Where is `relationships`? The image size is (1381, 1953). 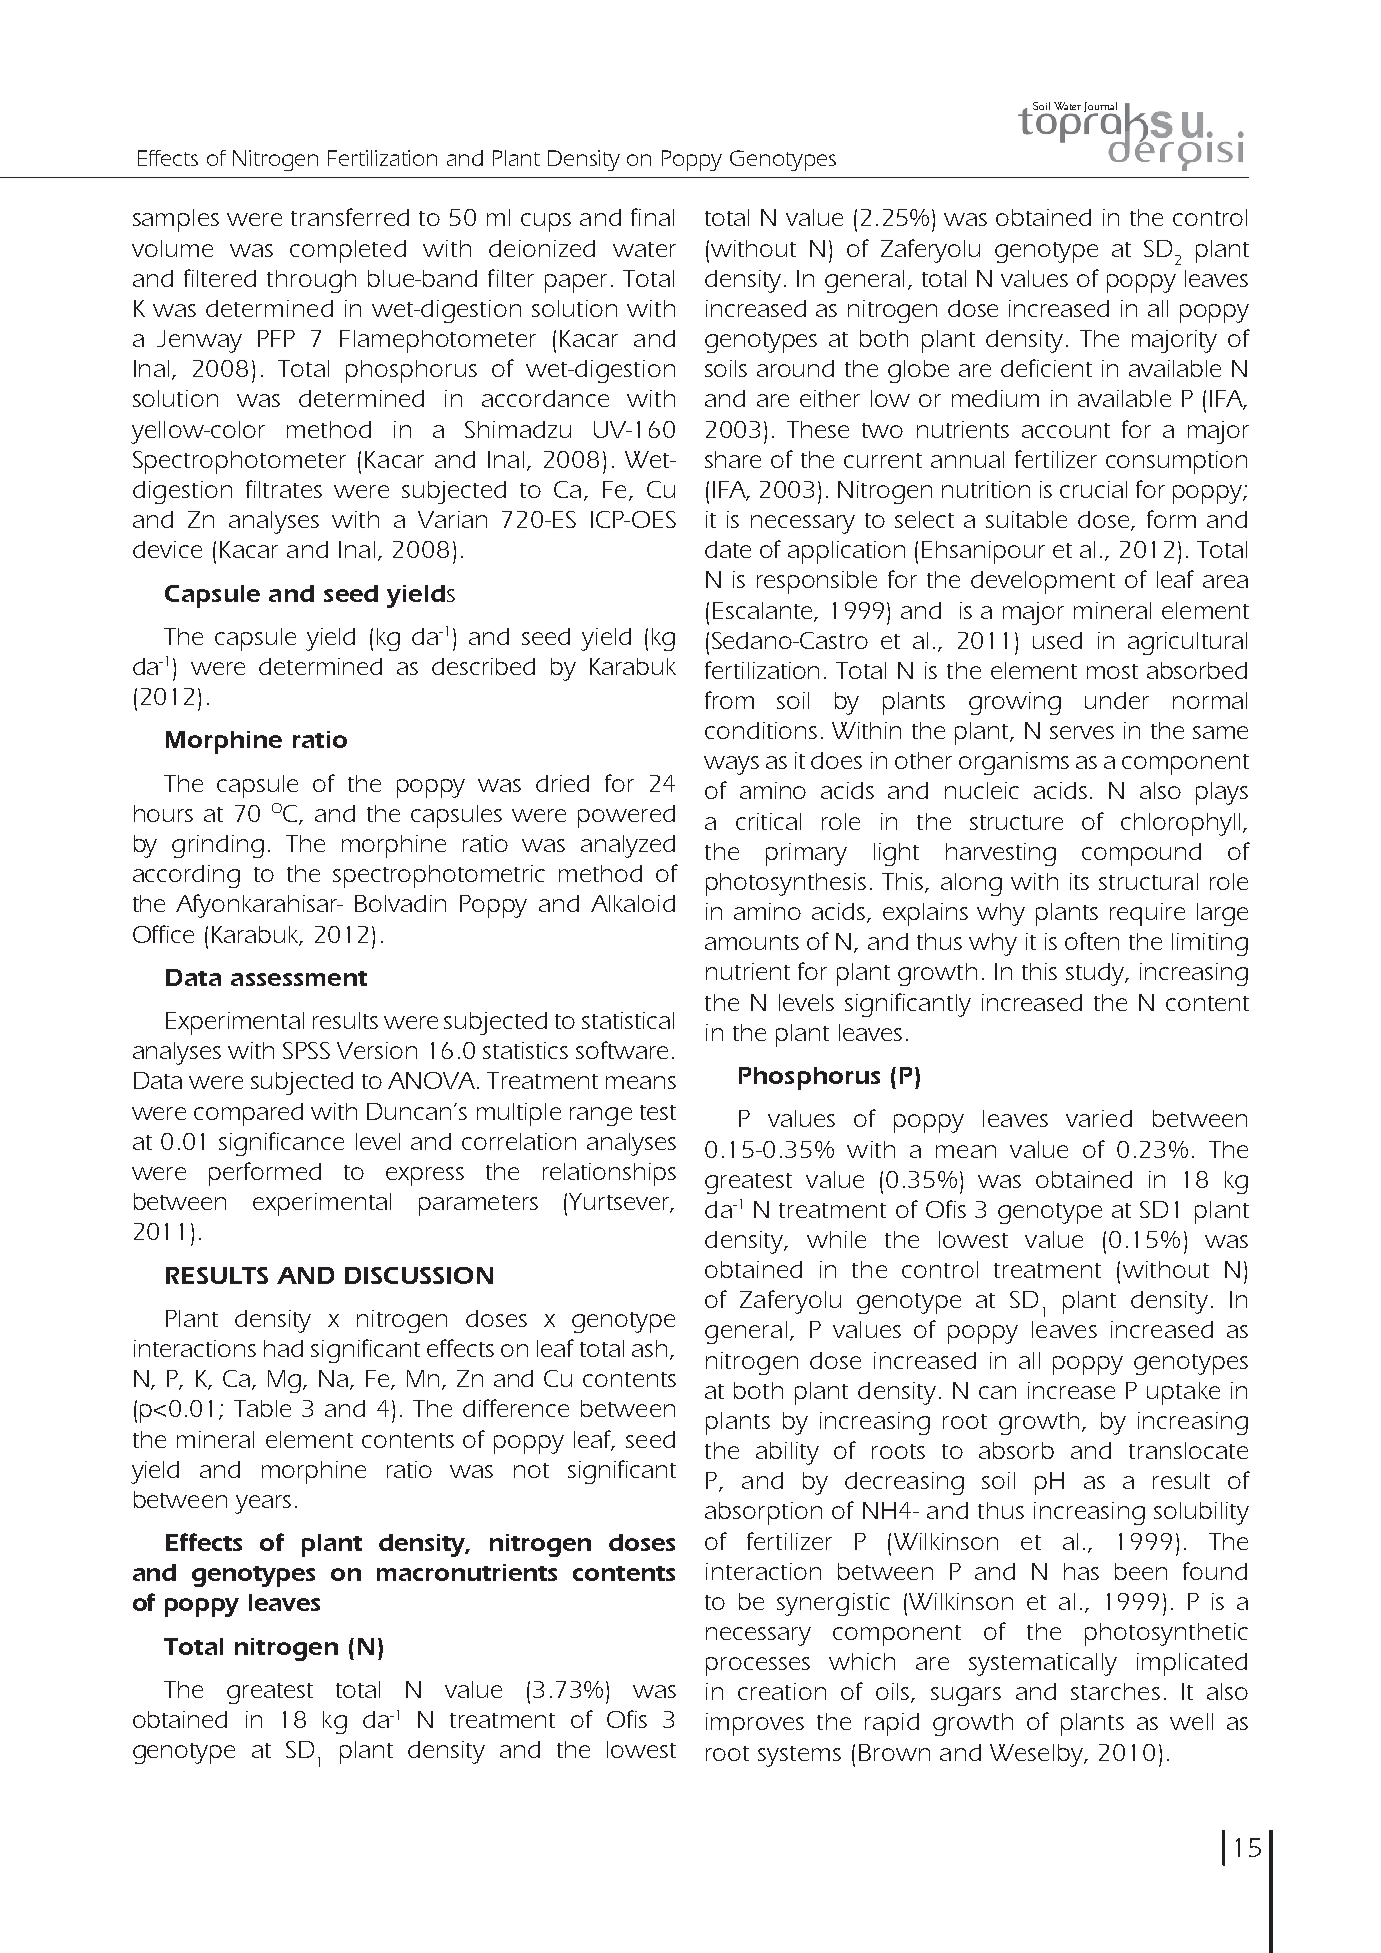
relationships is located at coordinates (609, 1174).
